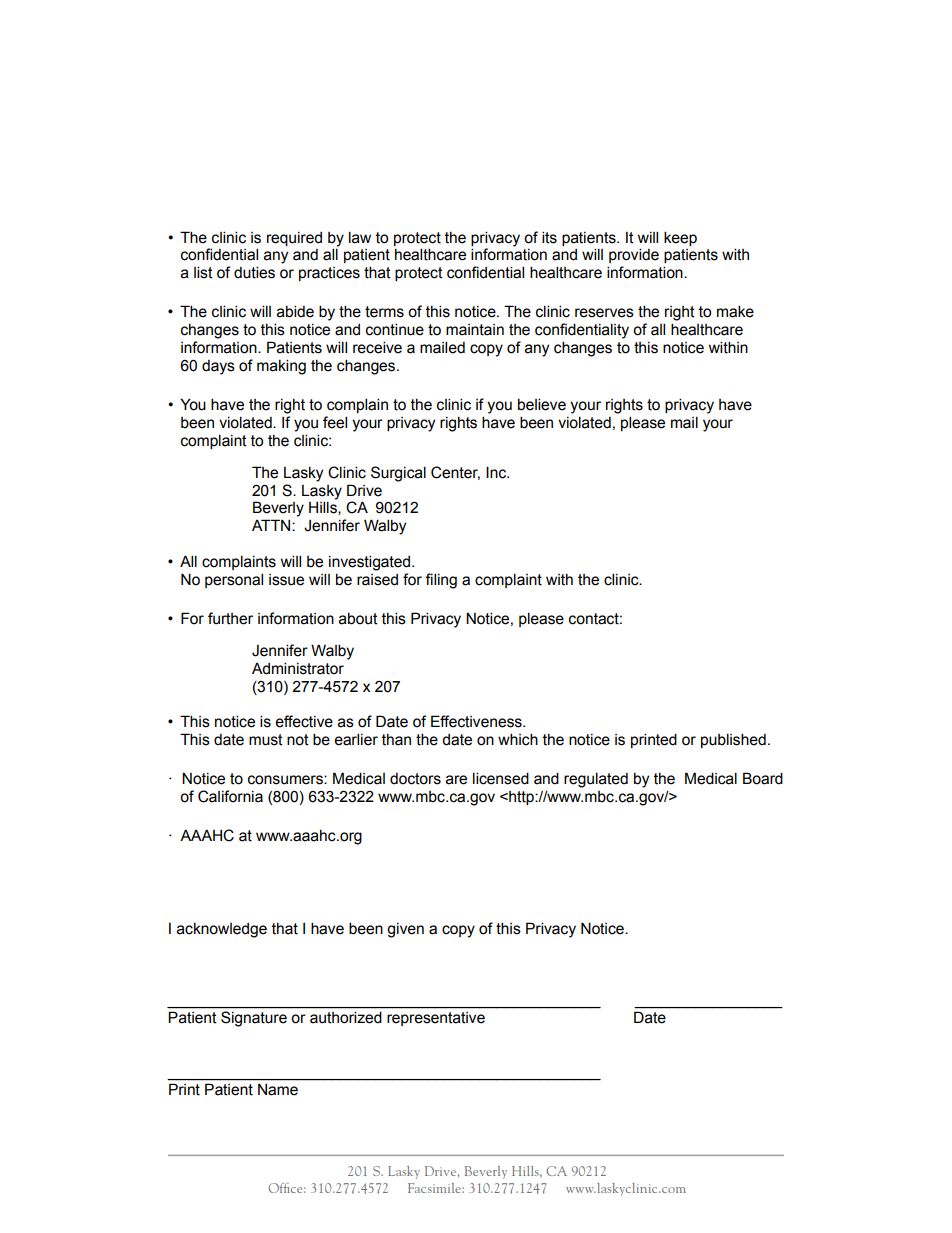 The height and width of the image is (1233, 952). Describe the element at coordinates (286, 780) in the image. I see `consumers` at that location.
